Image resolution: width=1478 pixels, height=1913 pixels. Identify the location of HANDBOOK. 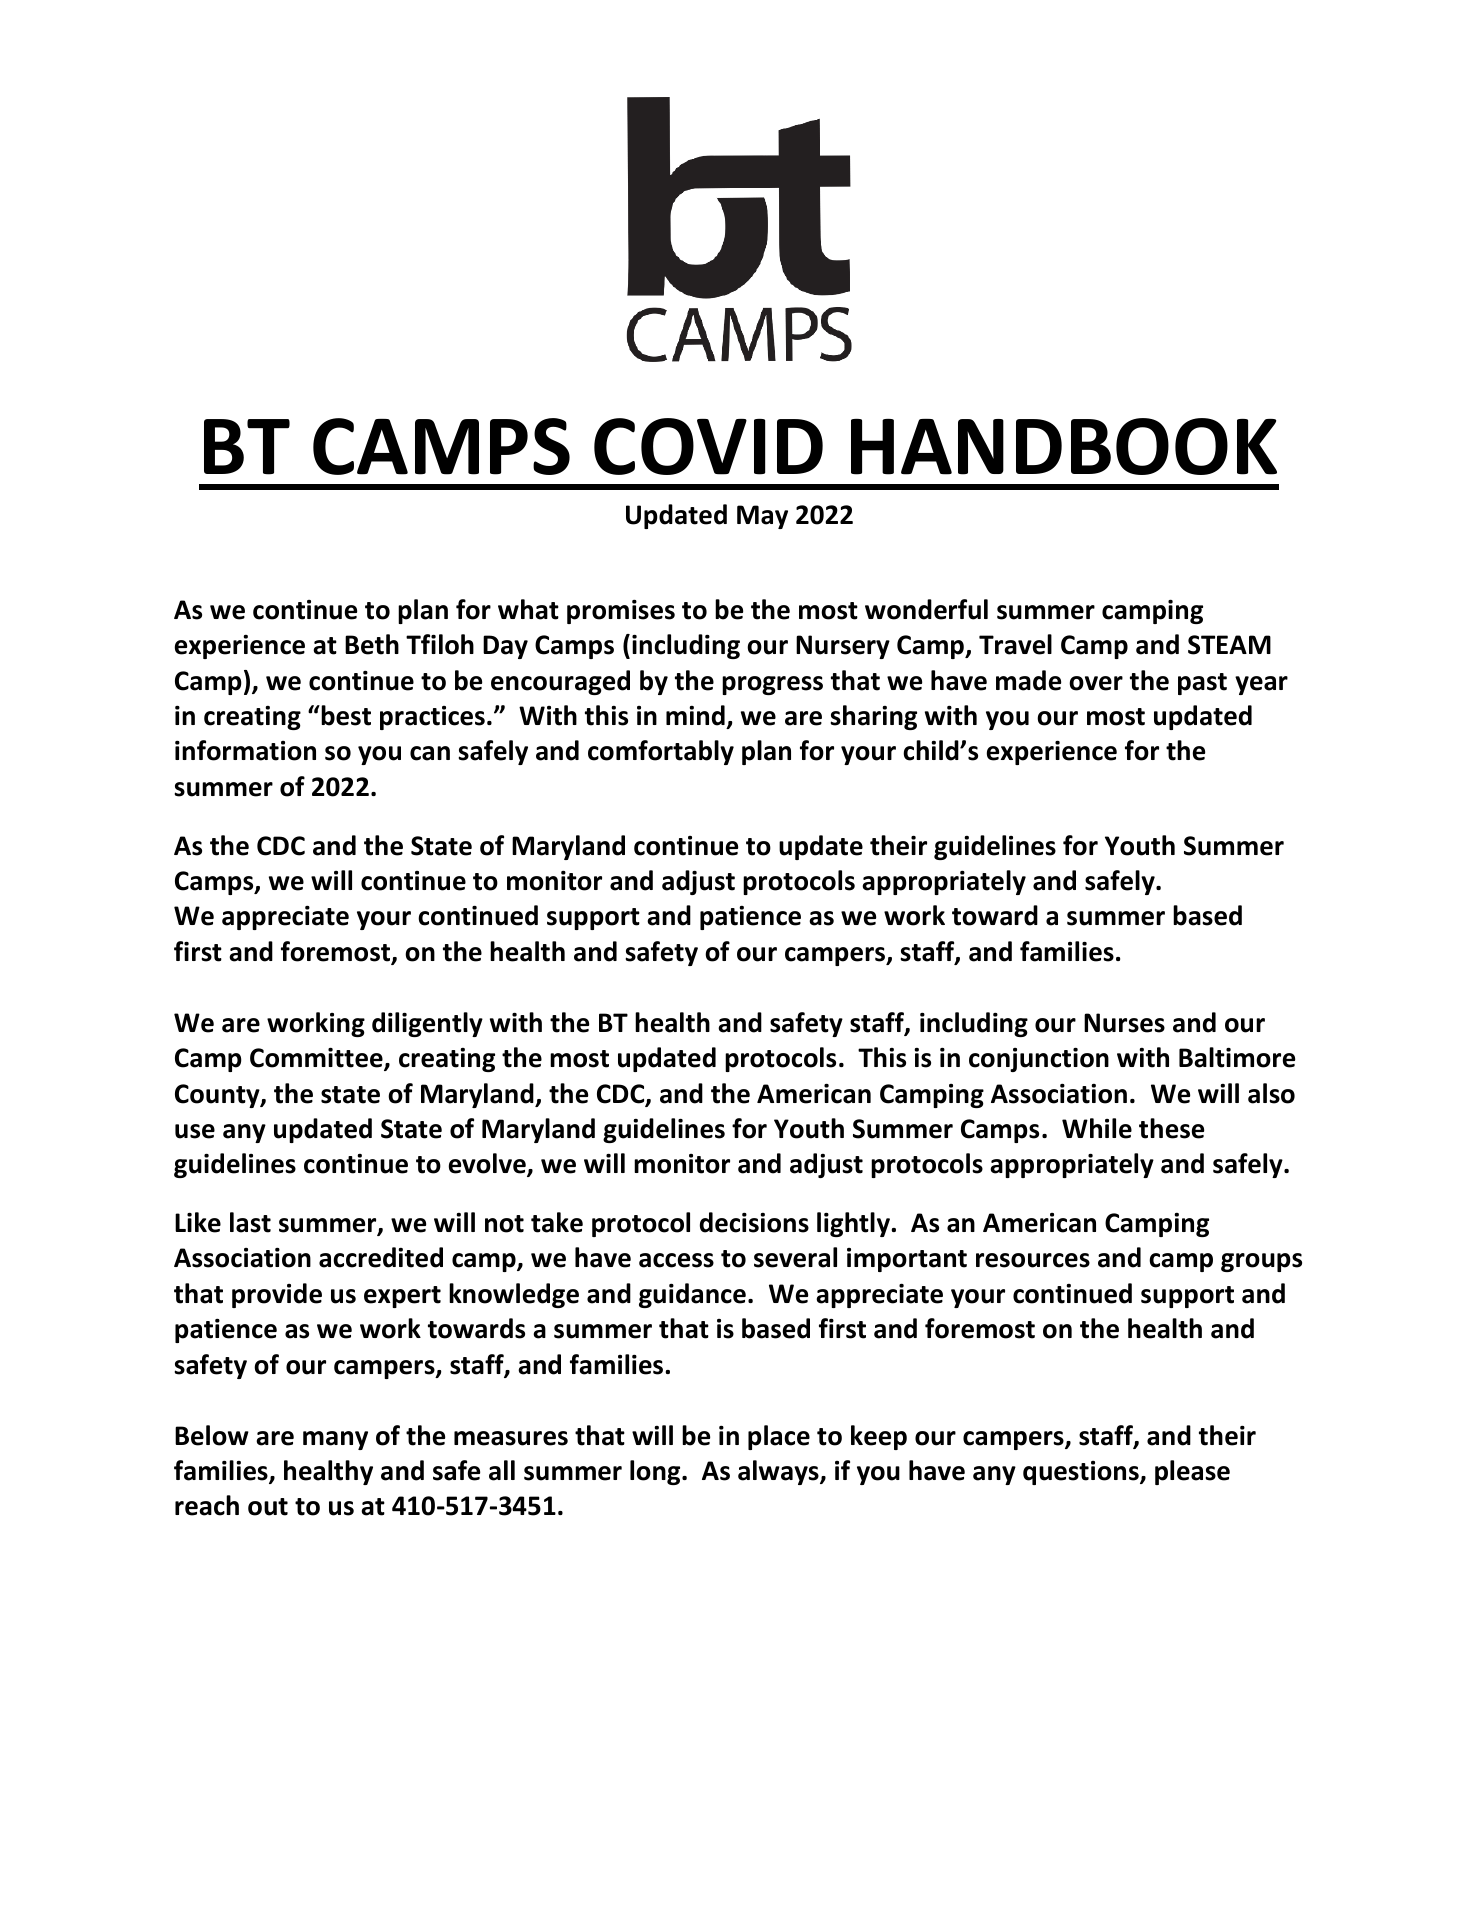
(1064, 446).
